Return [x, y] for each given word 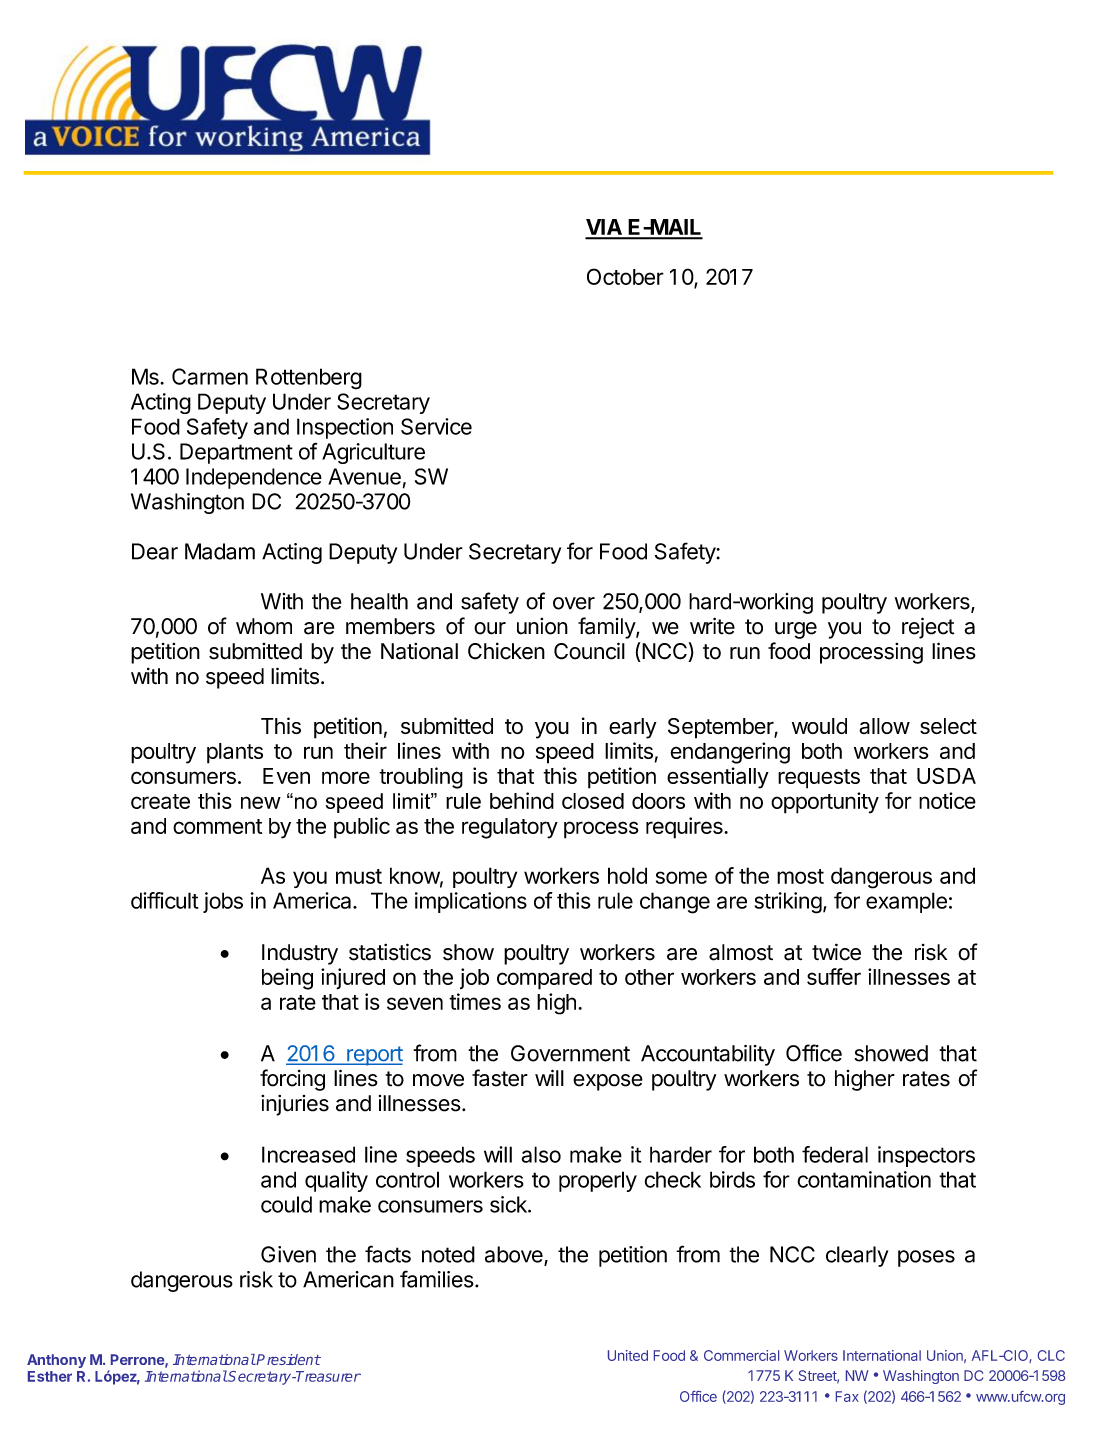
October [625, 276]
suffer [834, 976]
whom [264, 626]
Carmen [210, 376]
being [287, 979]
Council [589, 651]
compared [544, 979]
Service [436, 426]
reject [928, 628]
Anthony [56, 1361]
